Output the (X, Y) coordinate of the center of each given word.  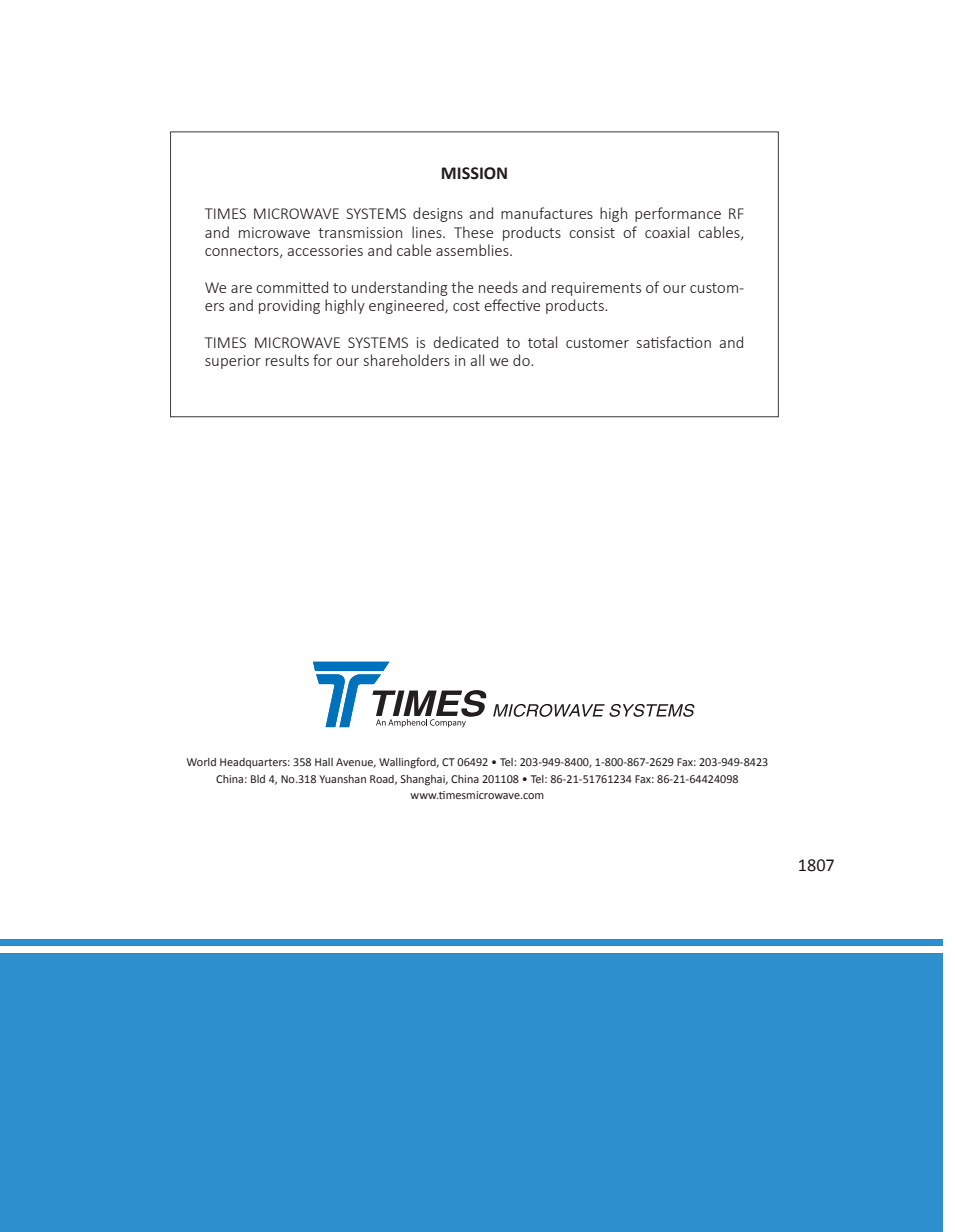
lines (428, 232)
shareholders (407, 360)
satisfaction (674, 342)
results (287, 360)
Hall (324, 762)
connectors (243, 252)
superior (233, 362)
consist (592, 232)
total (542, 342)
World (201, 762)
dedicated (465, 342)
